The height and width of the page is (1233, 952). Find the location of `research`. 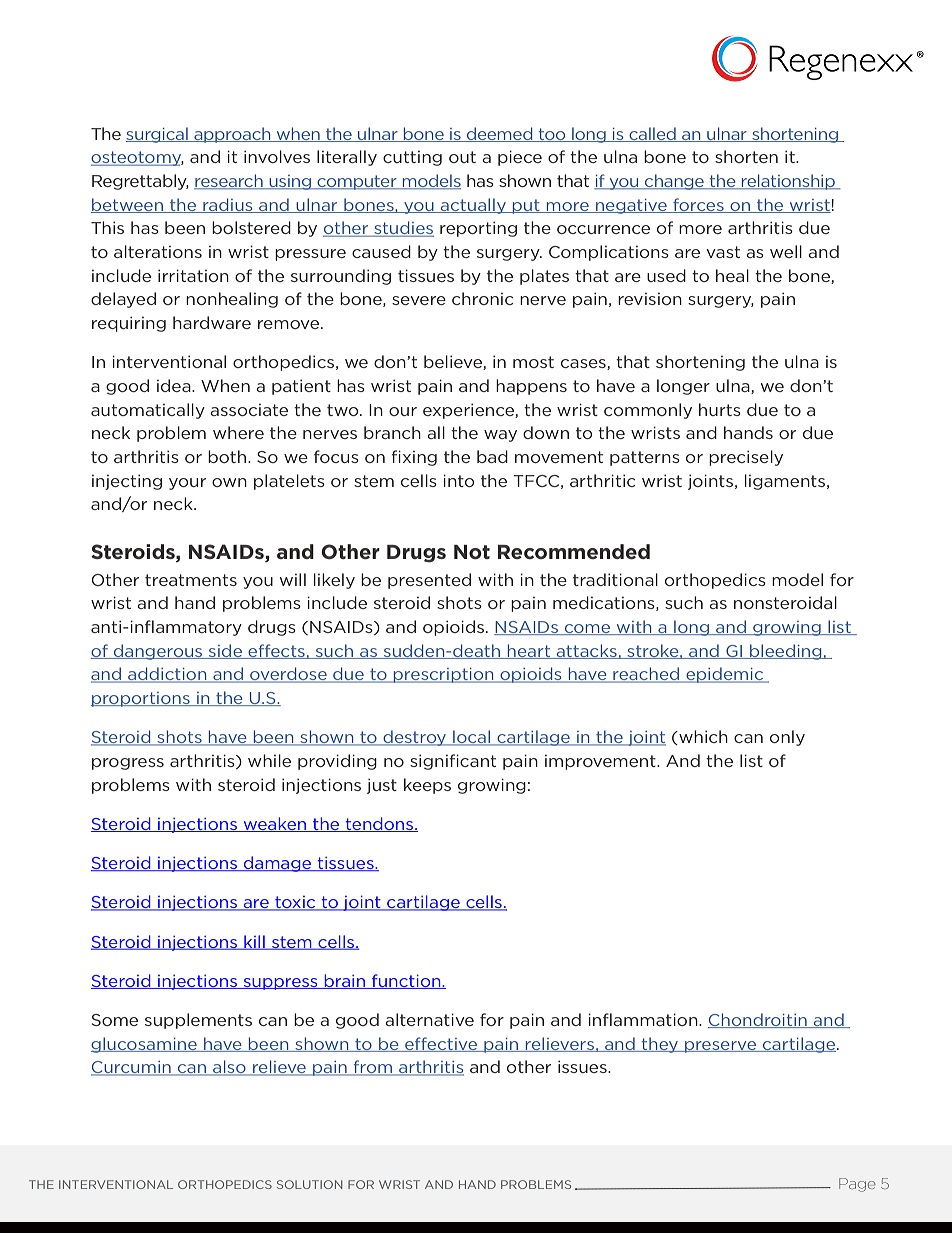

research is located at coordinates (229, 182).
